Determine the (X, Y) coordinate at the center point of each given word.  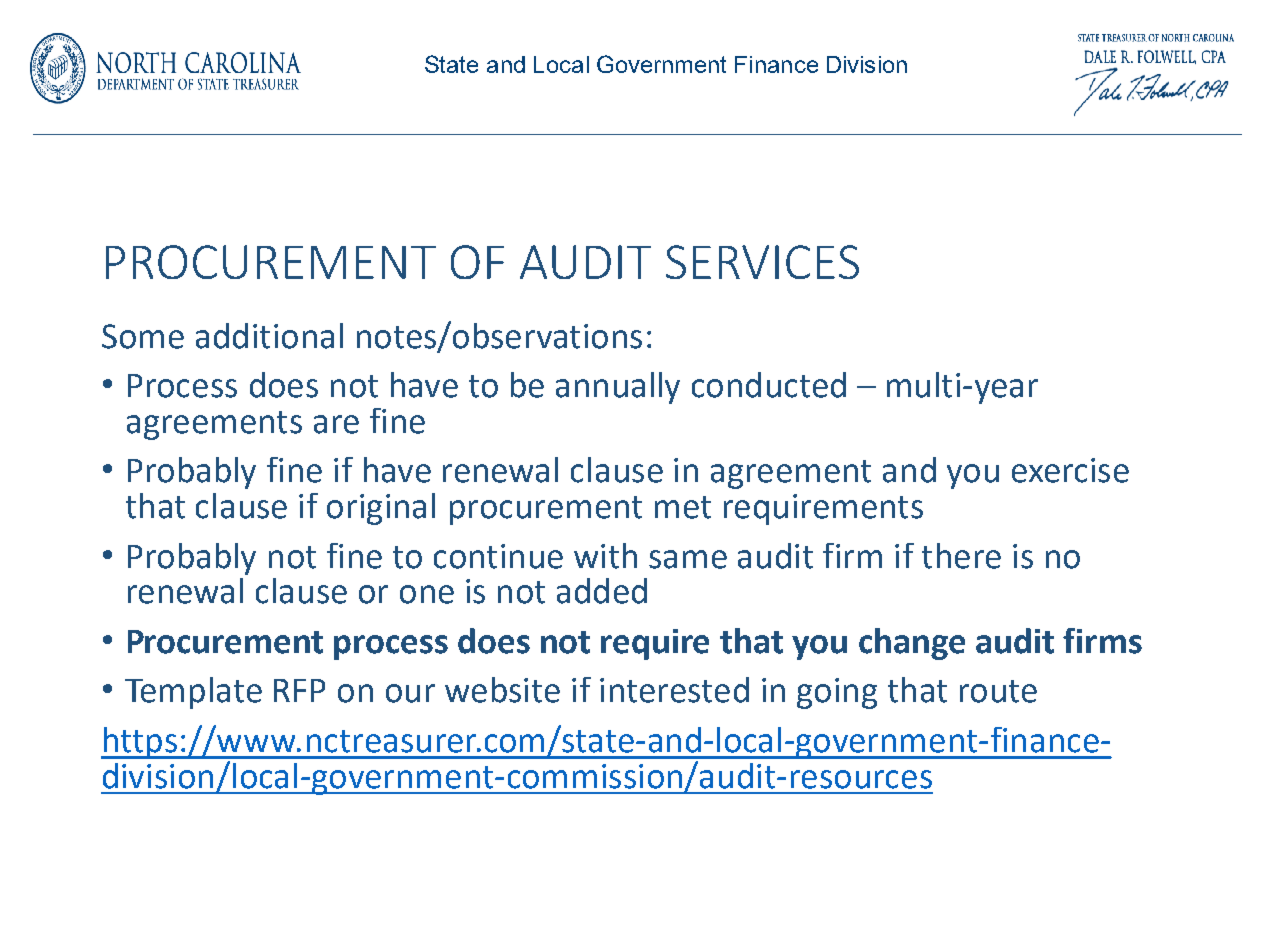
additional (269, 336)
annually (618, 388)
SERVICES (762, 262)
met (683, 507)
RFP (299, 690)
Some (143, 336)
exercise (1070, 470)
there (961, 556)
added (602, 591)
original (381, 509)
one (427, 594)
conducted (769, 385)
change (912, 644)
